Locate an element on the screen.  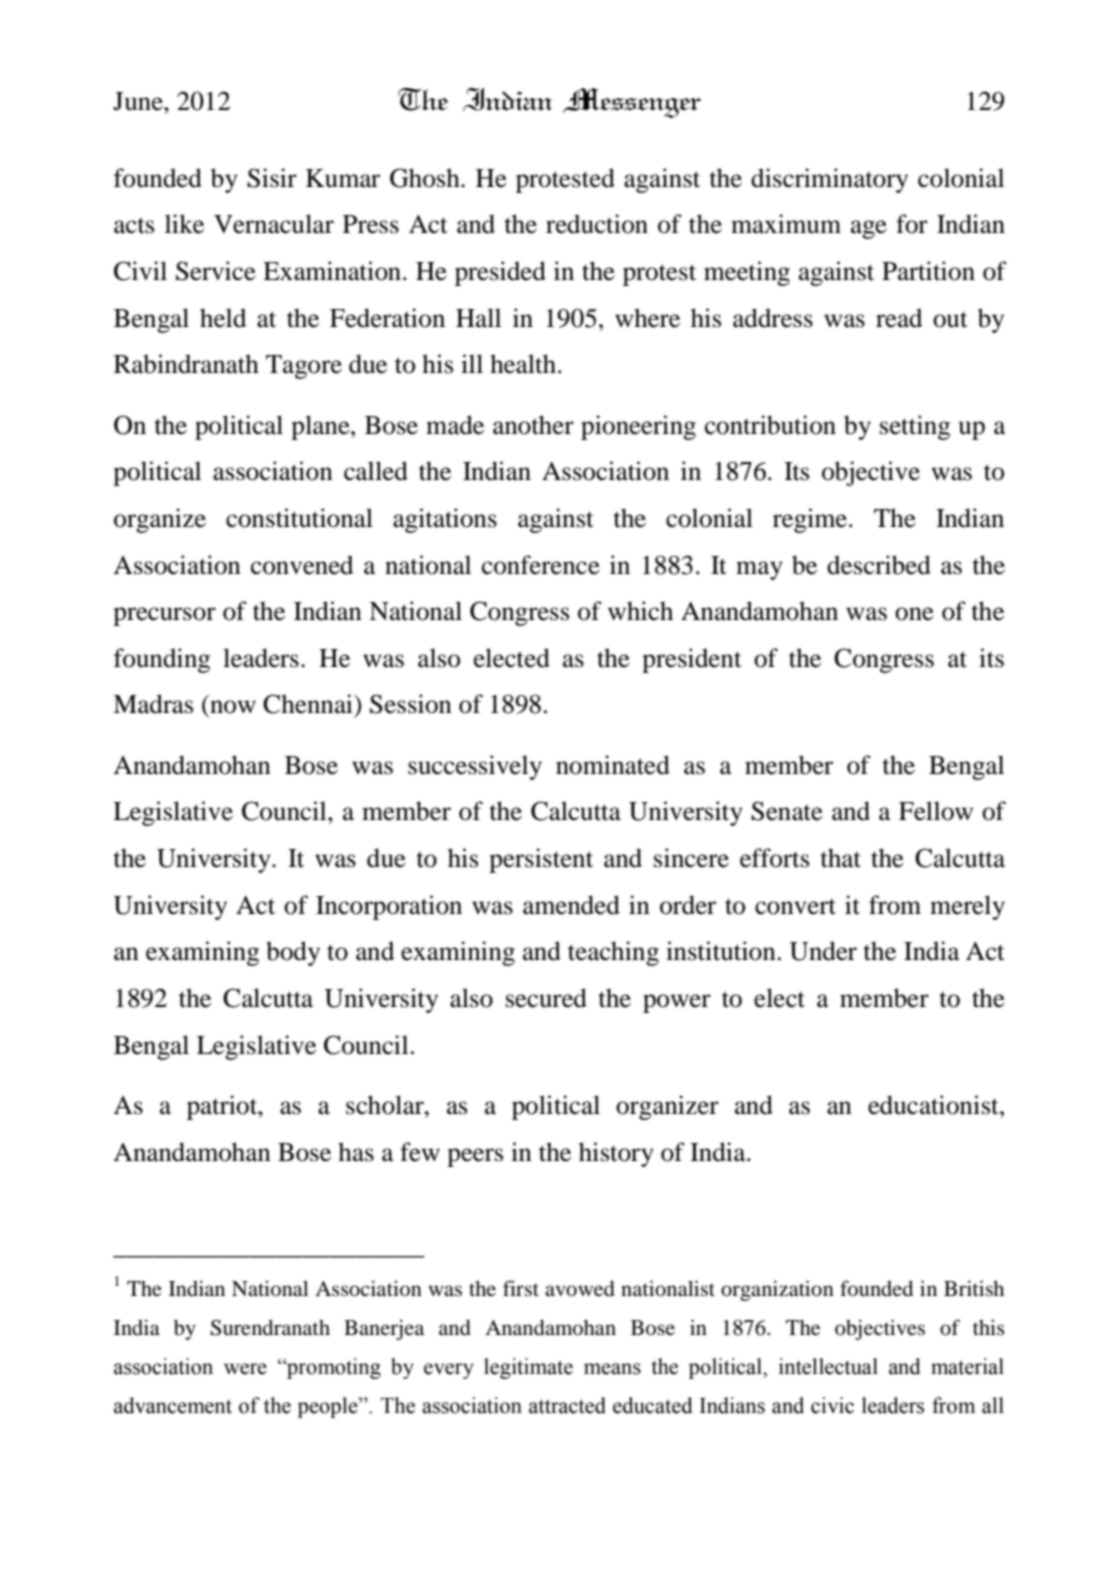
discriminatory is located at coordinates (829, 180).
